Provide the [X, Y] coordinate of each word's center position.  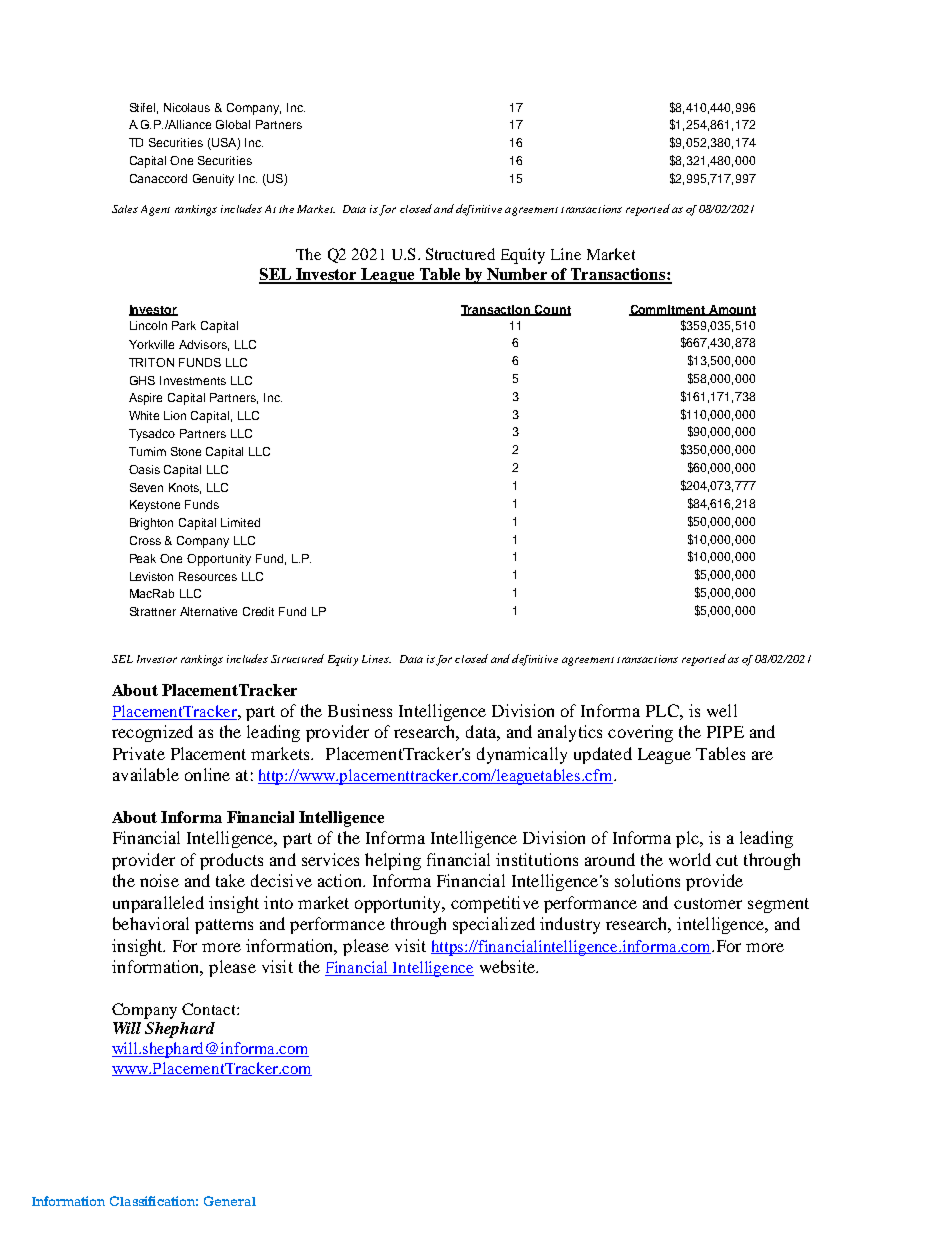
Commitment [668, 310]
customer [708, 903]
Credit [258, 611]
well [722, 710]
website [509, 966]
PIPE [725, 732]
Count [552, 310]
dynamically [522, 755]
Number [518, 275]
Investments [193, 380]
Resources [208, 576]
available [146, 774]
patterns [224, 926]
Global [233, 124]
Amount [731, 310]
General [230, 1201]
